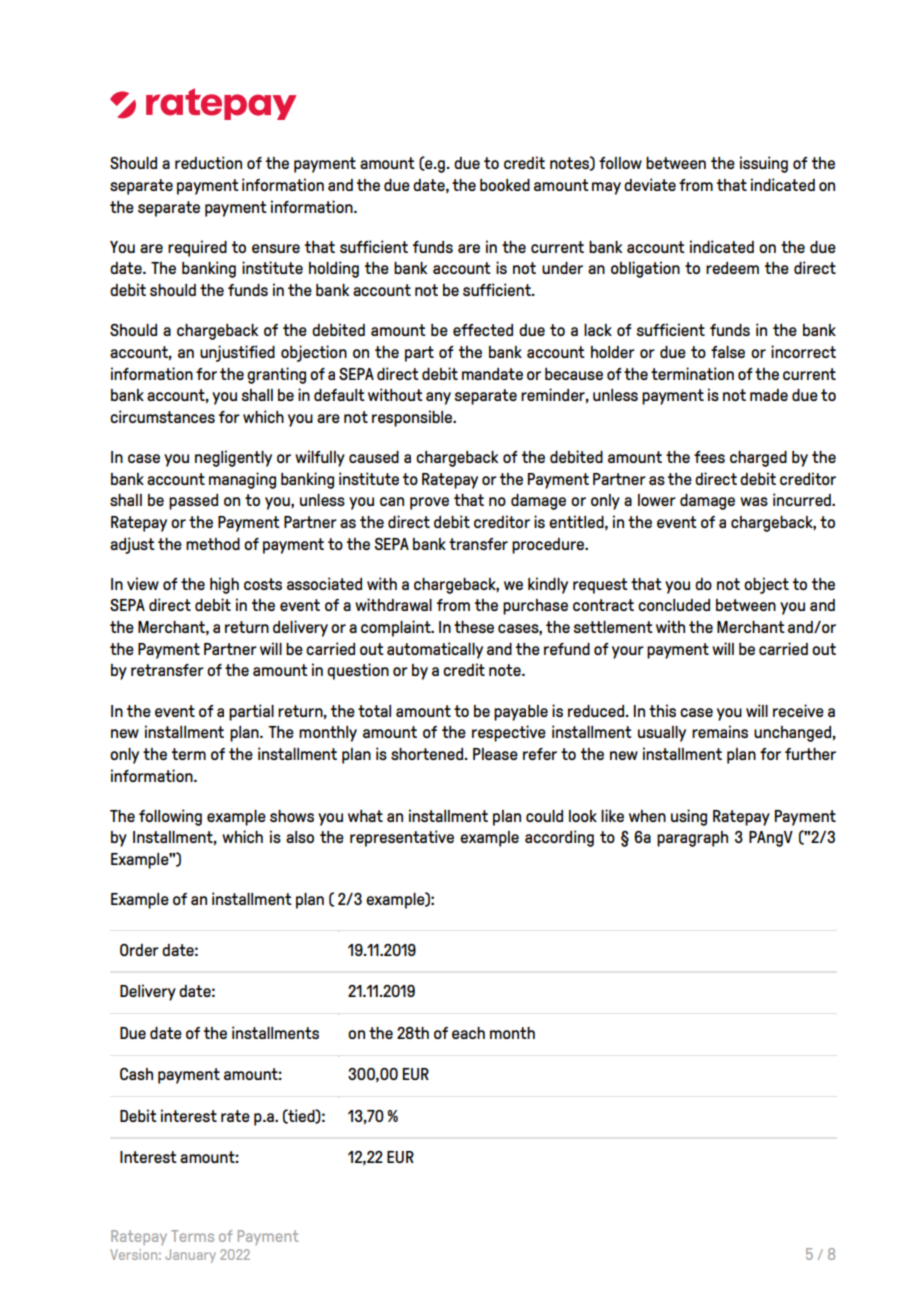 The image size is (924, 1308). I want to click on remains, so click(720, 731).
